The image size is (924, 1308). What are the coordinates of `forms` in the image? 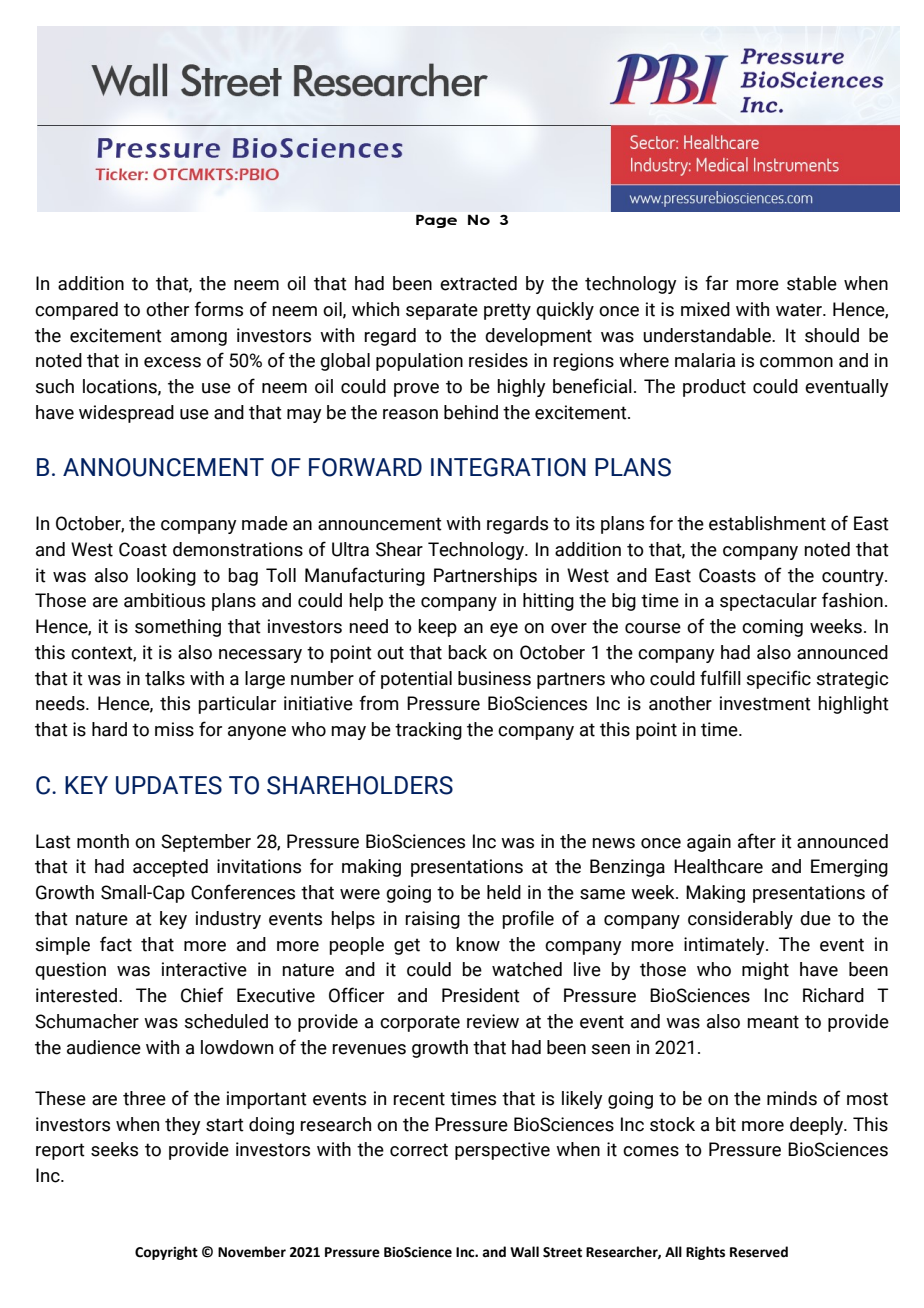 It's located at (218, 309).
